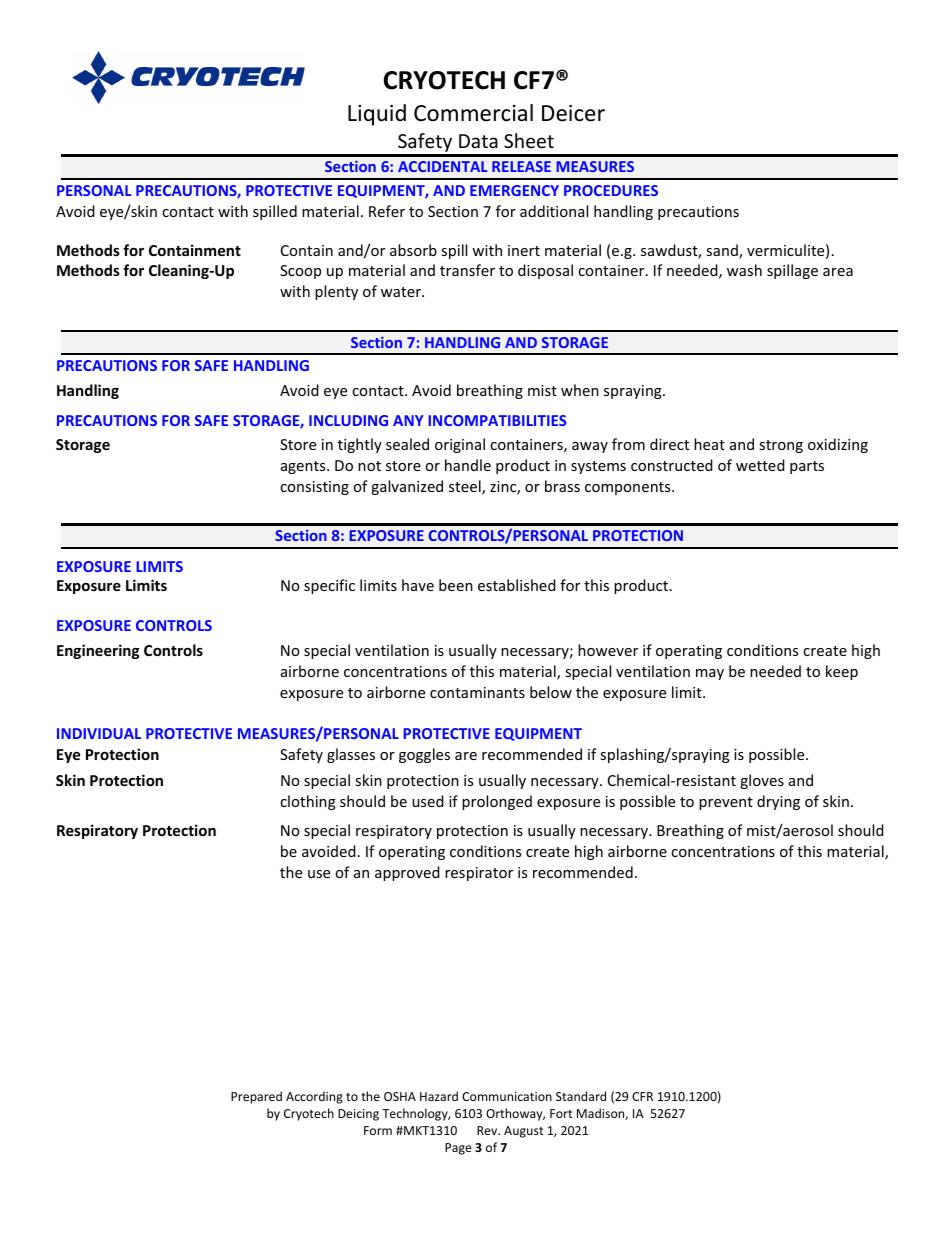 The width and height of the screenshot is (952, 1233). I want to click on clothing, so click(308, 802).
